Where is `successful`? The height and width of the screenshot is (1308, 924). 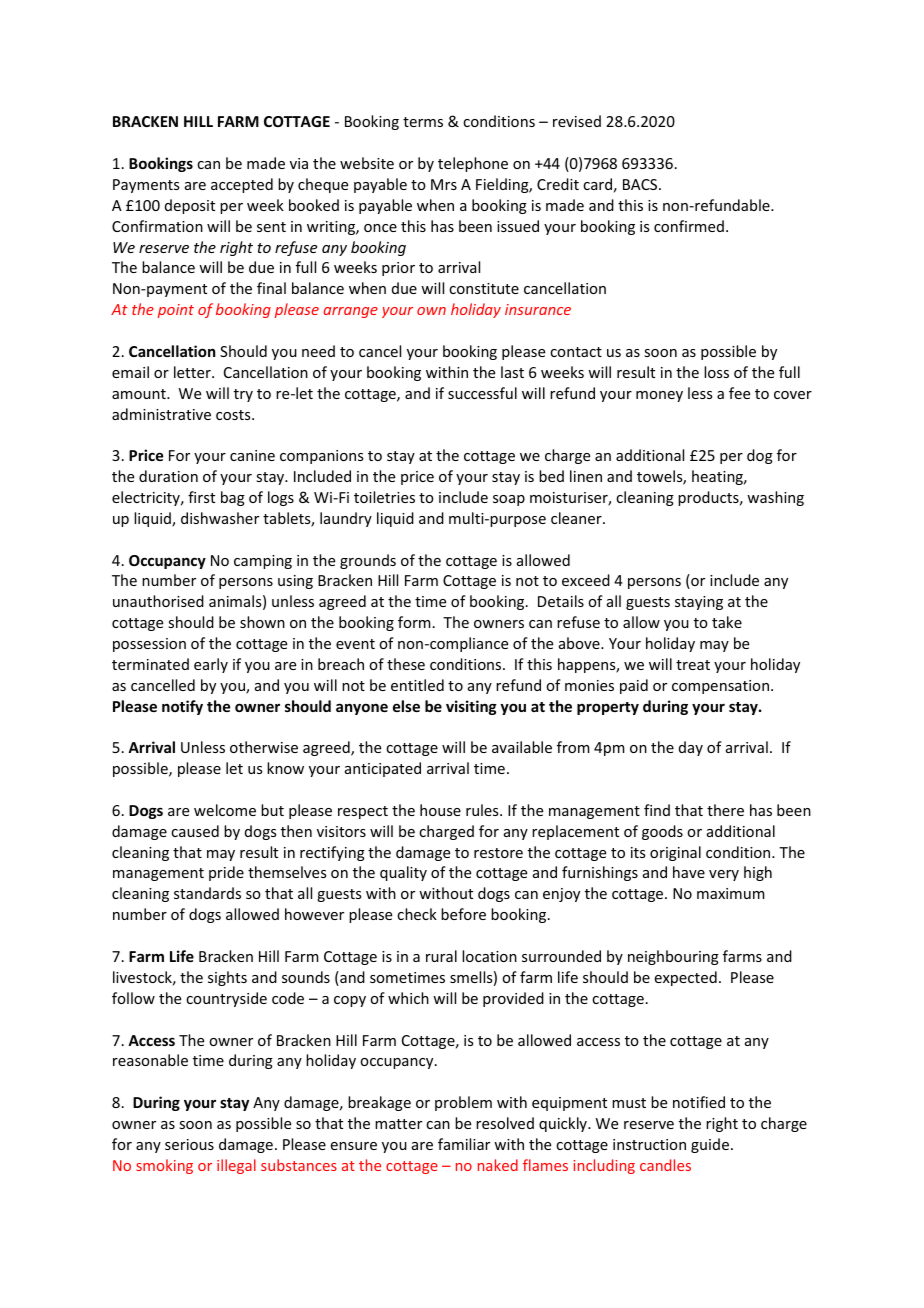 successful is located at coordinates (482, 393).
